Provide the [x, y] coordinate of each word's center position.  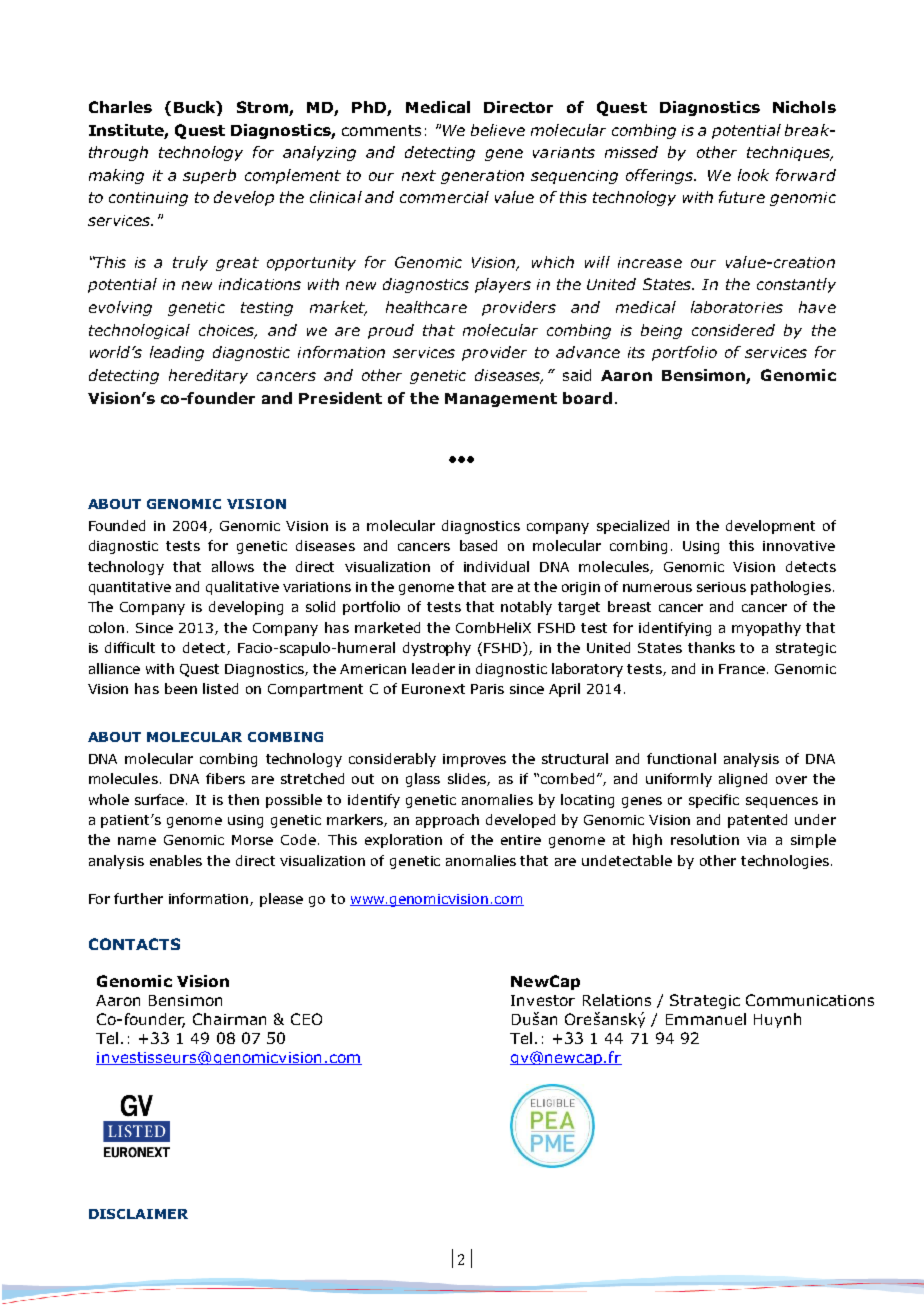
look [753, 175]
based [478, 545]
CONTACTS [134, 944]
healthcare [426, 307]
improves [474, 760]
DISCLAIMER [138, 1214]
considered [733, 330]
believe [498, 130]
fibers [225, 778]
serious [721, 587]
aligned [743, 780]
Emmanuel [706, 1019]
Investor [543, 1000]
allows [233, 566]
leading [177, 353]
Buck [196, 107]
